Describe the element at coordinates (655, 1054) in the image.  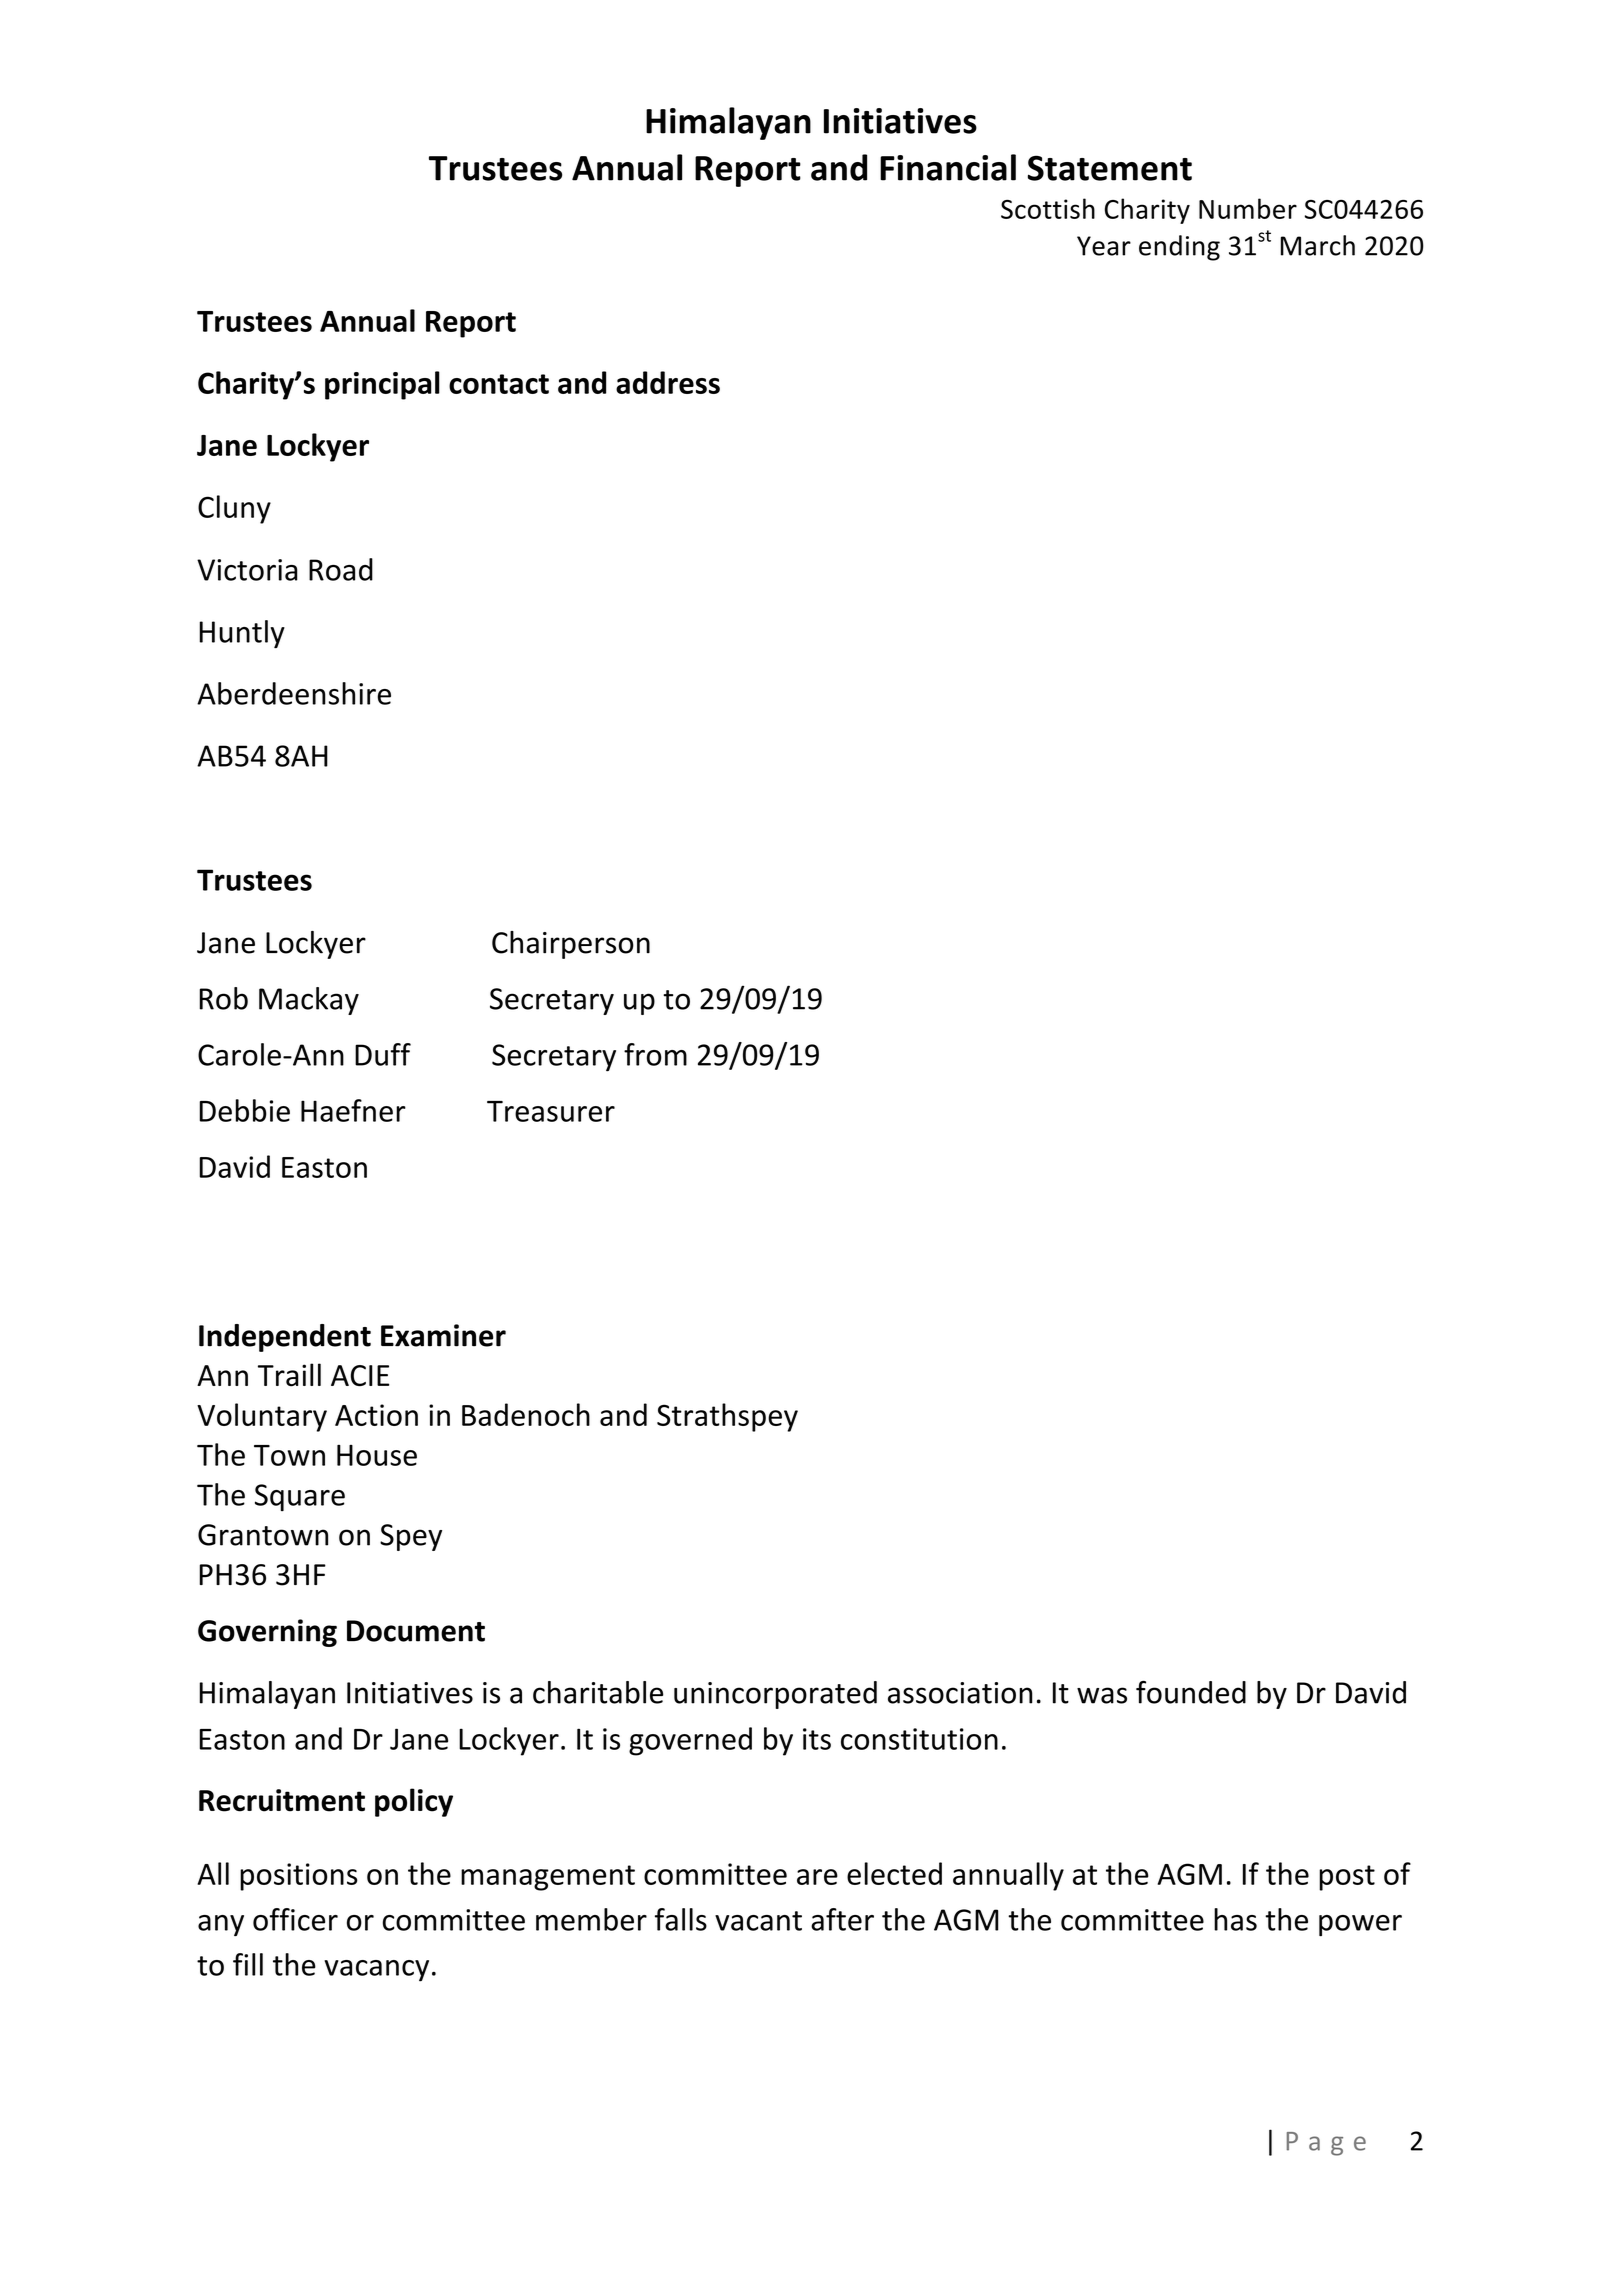
I see `from` at that location.
